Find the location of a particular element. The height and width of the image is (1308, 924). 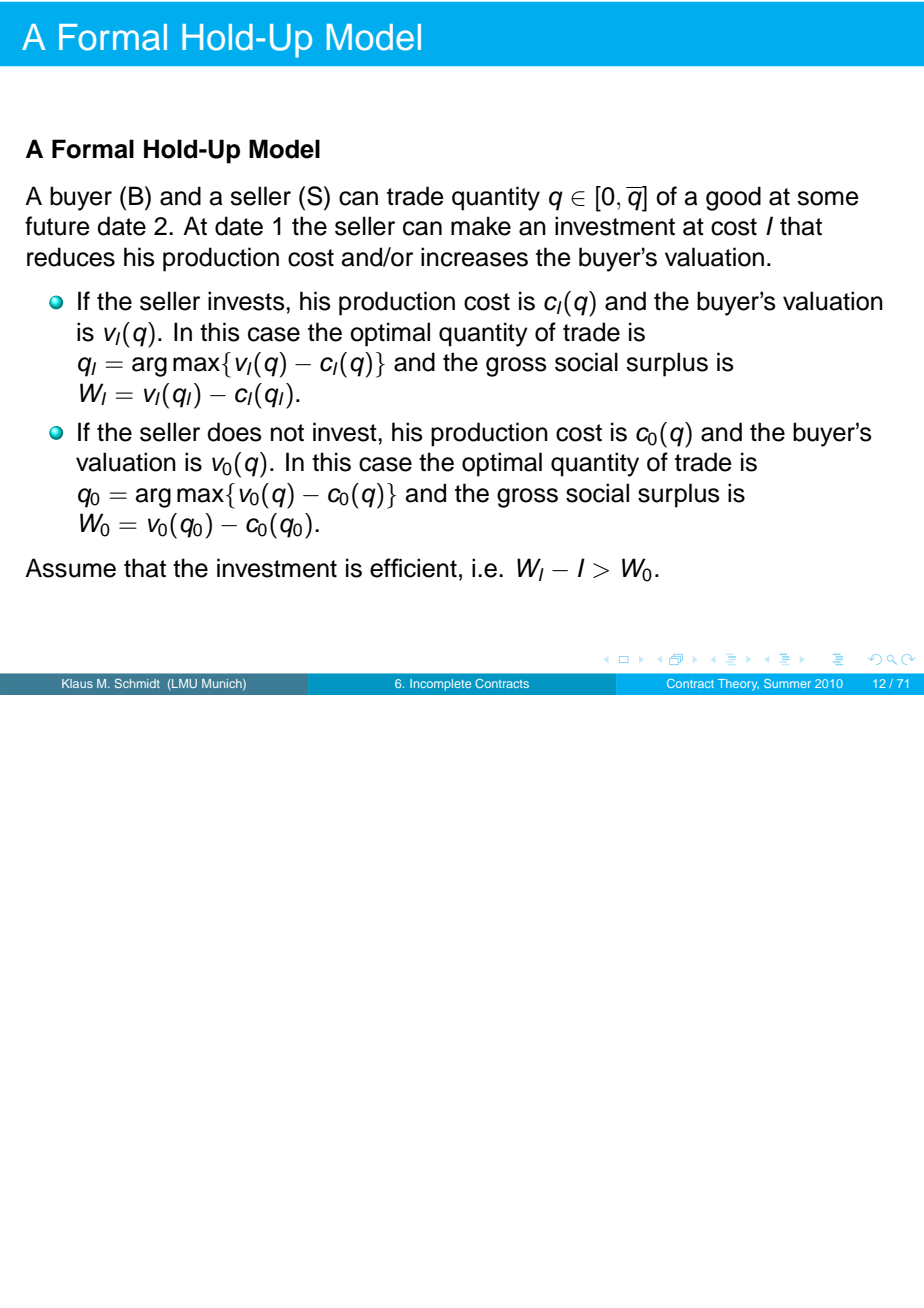

Theory is located at coordinates (738, 685).
